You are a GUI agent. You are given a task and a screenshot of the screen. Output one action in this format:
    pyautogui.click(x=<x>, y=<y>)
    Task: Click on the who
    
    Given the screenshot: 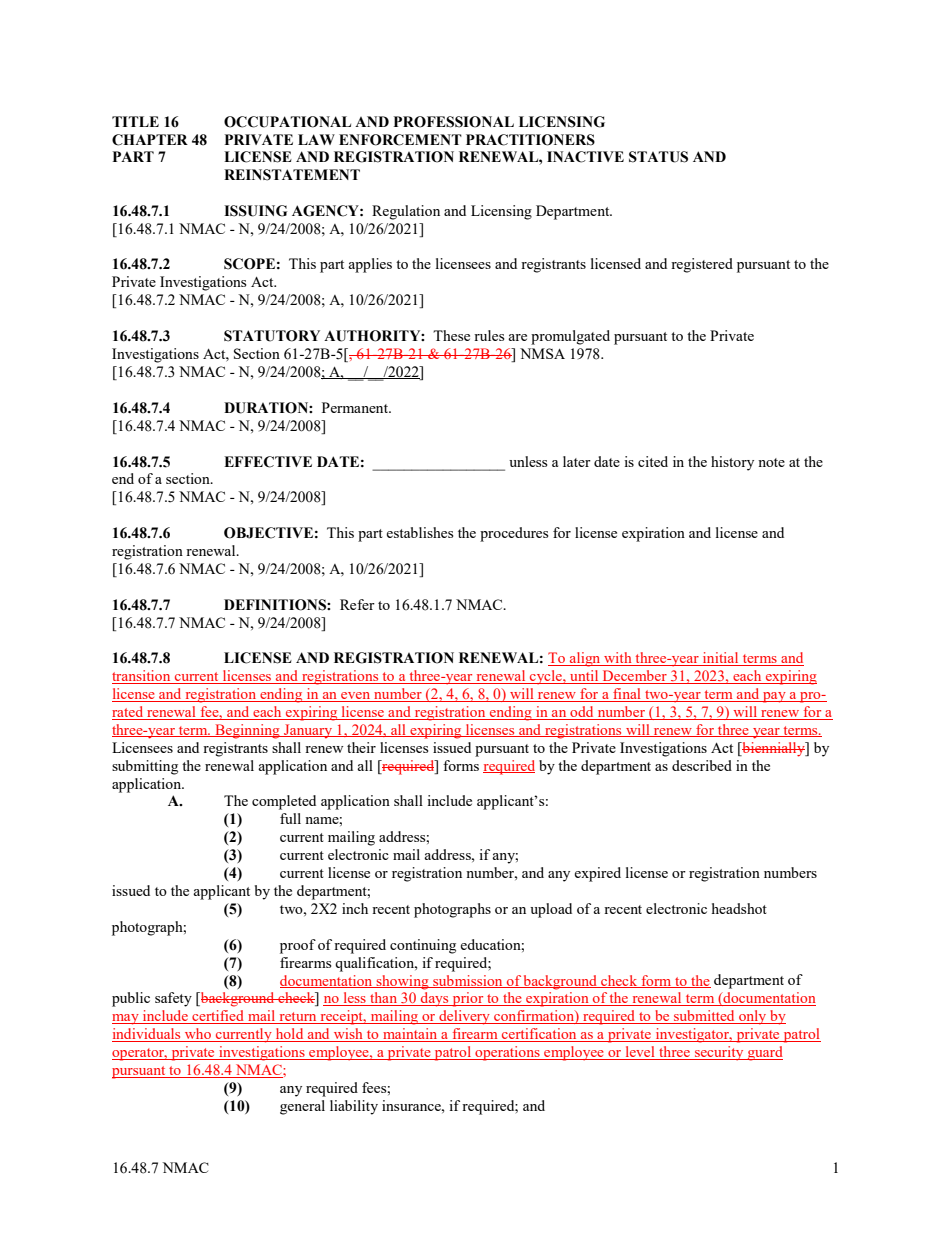 What is the action you would take?
    pyautogui.click(x=198, y=1035)
